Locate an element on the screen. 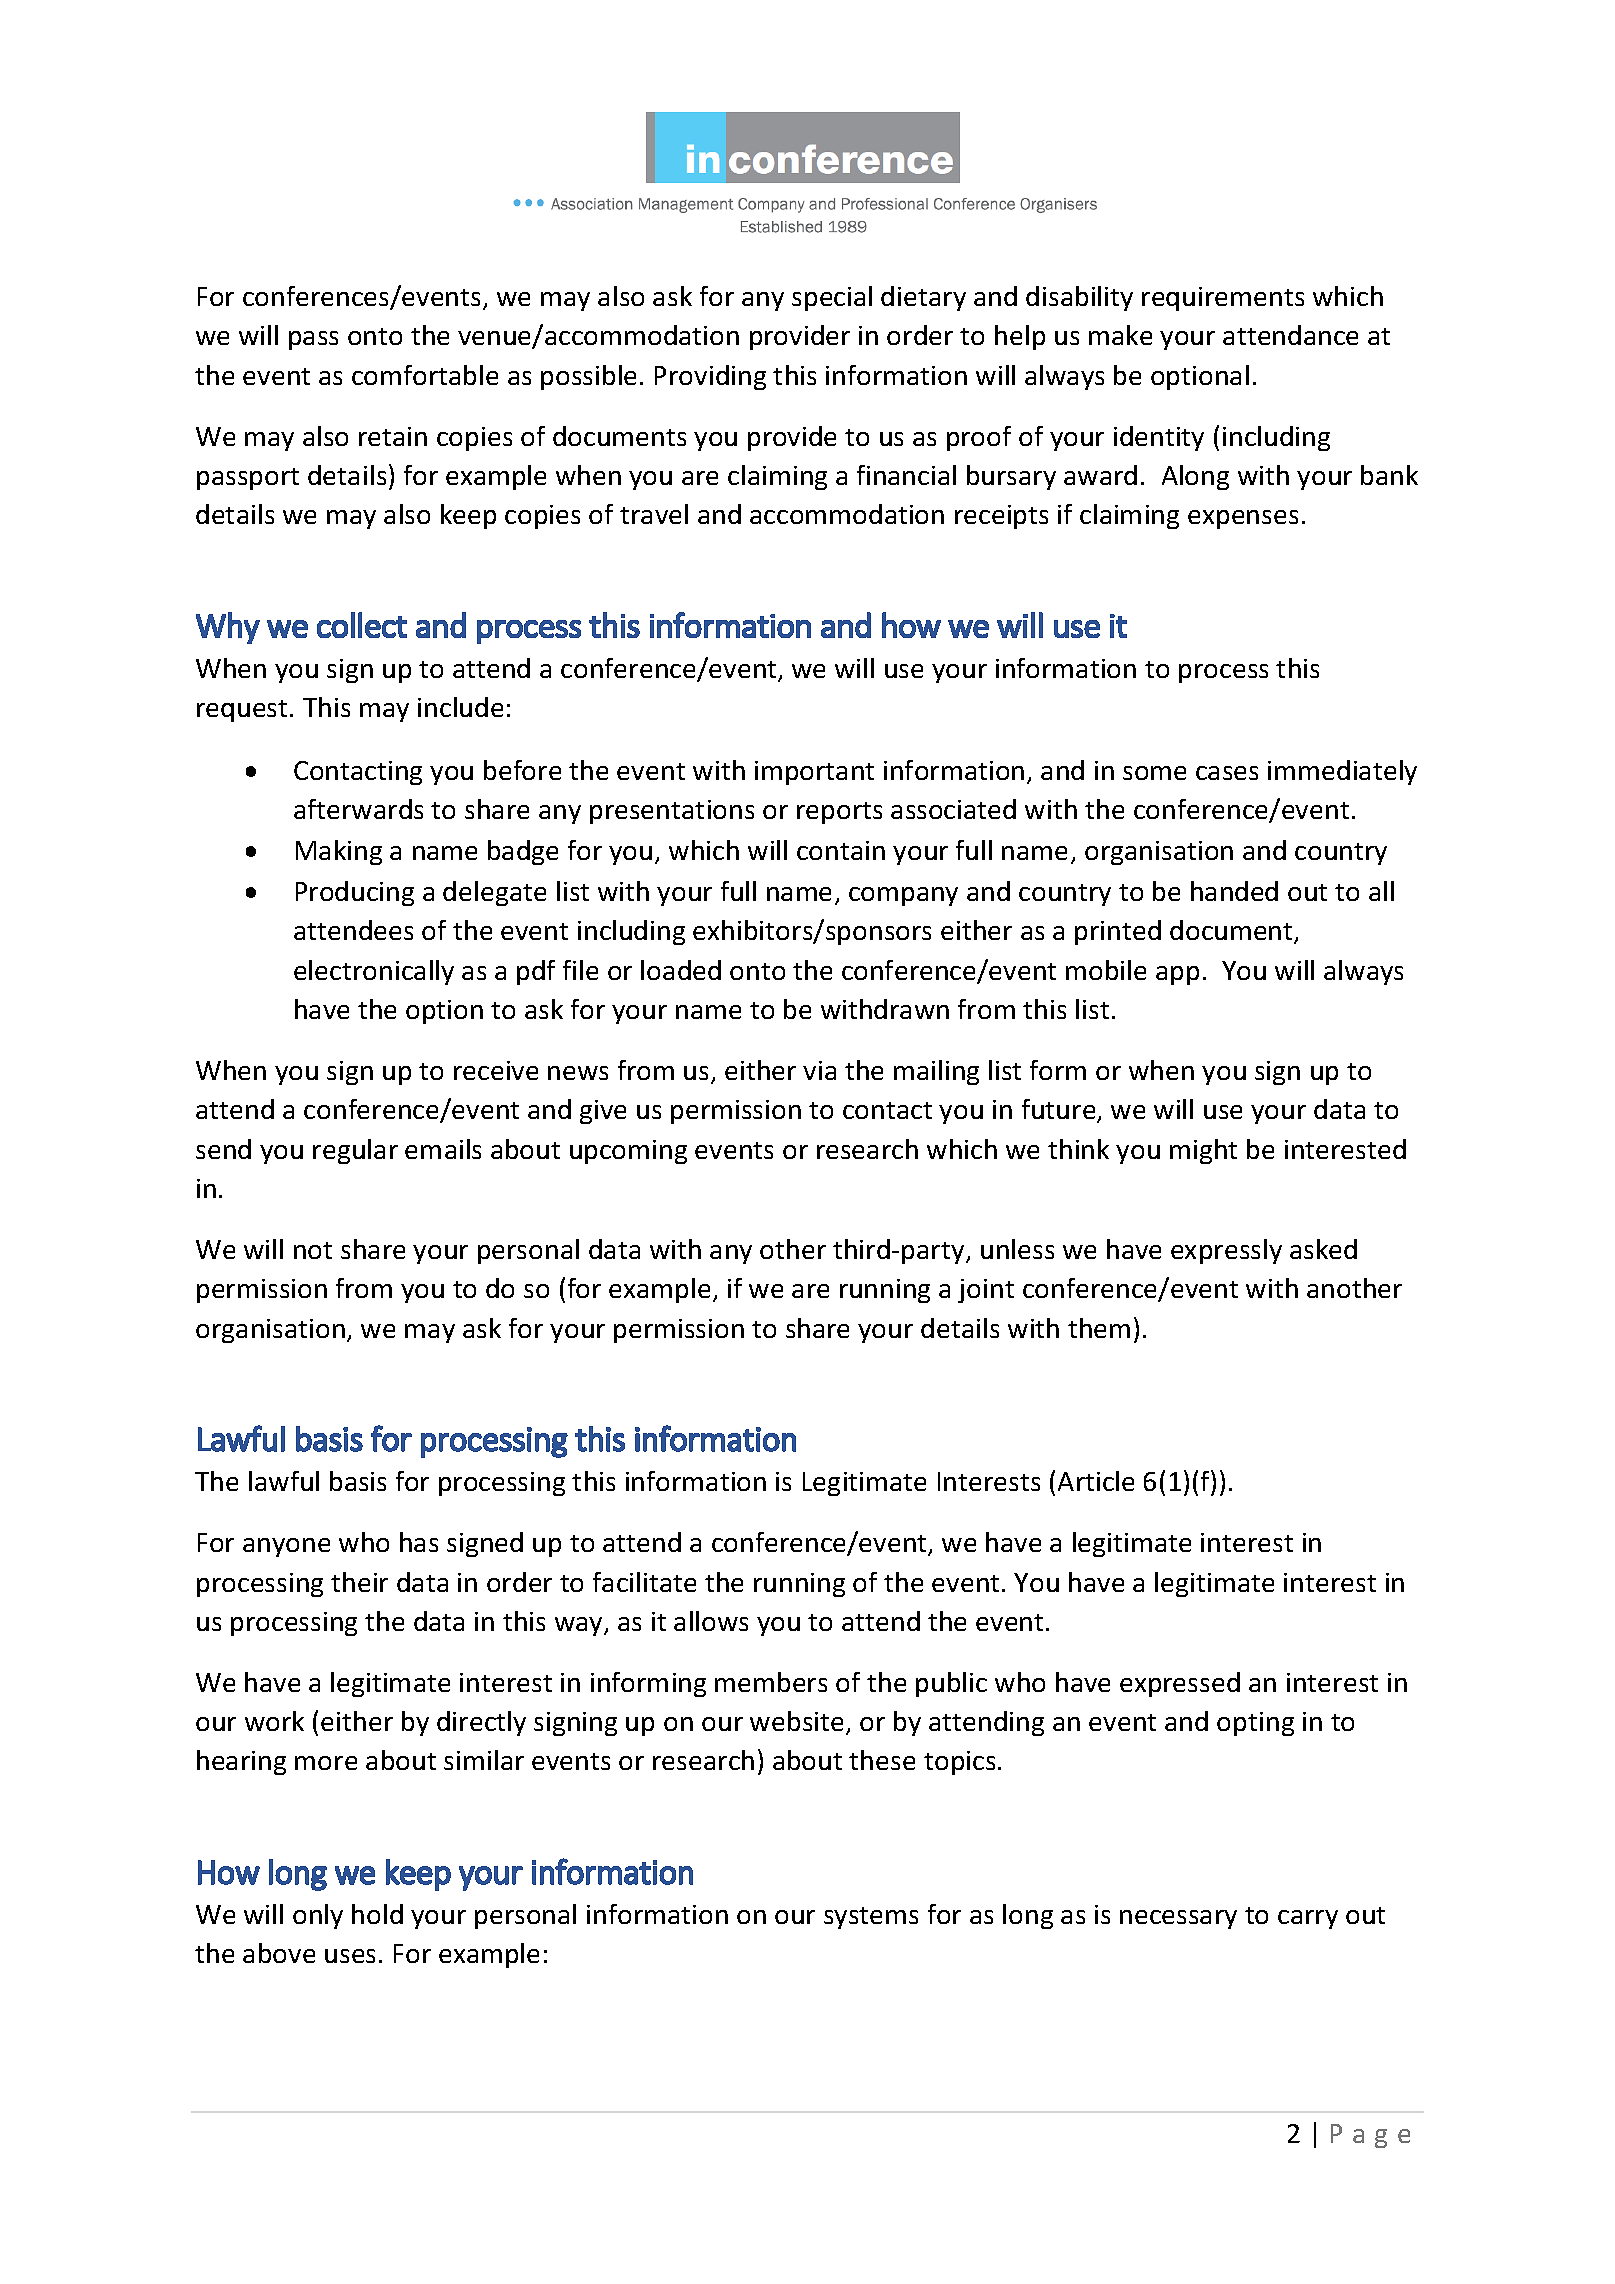 Image resolution: width=1615 pixels, height=2284 pixels. allows is located at coordinates (711, 1621).
